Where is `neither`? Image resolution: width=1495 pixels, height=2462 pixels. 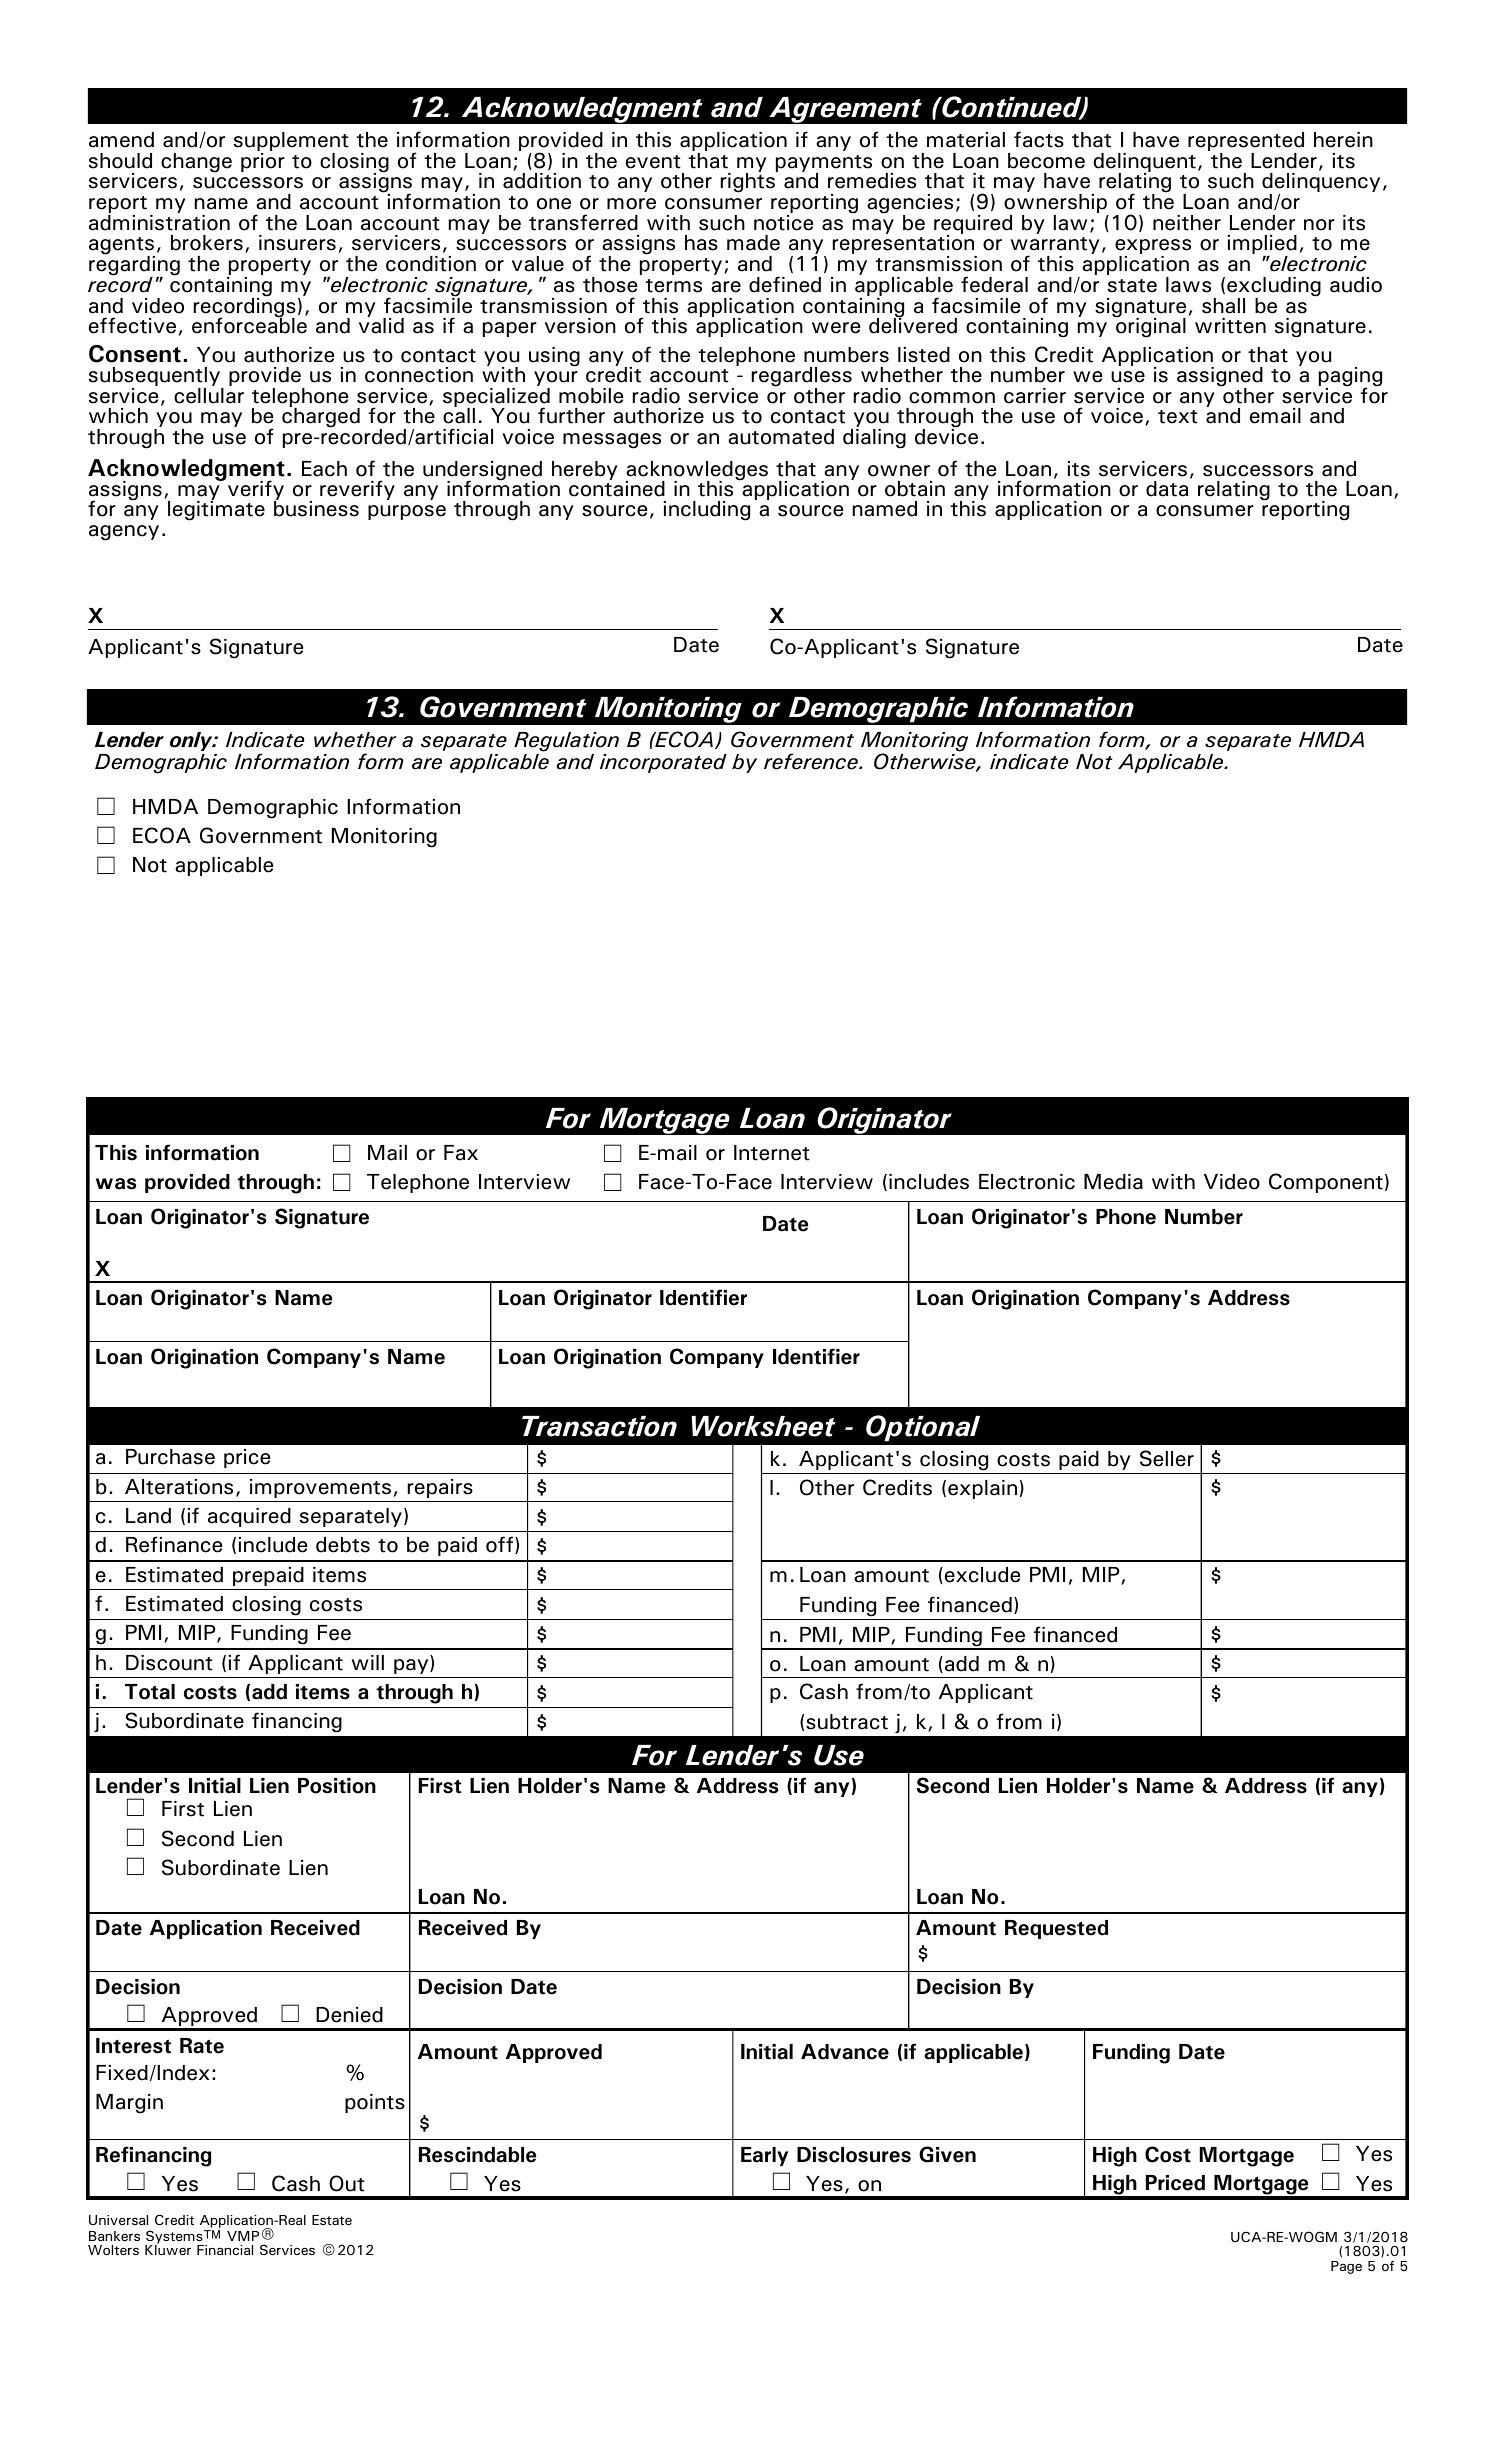 neither is located at coordinates (1187, 223).
